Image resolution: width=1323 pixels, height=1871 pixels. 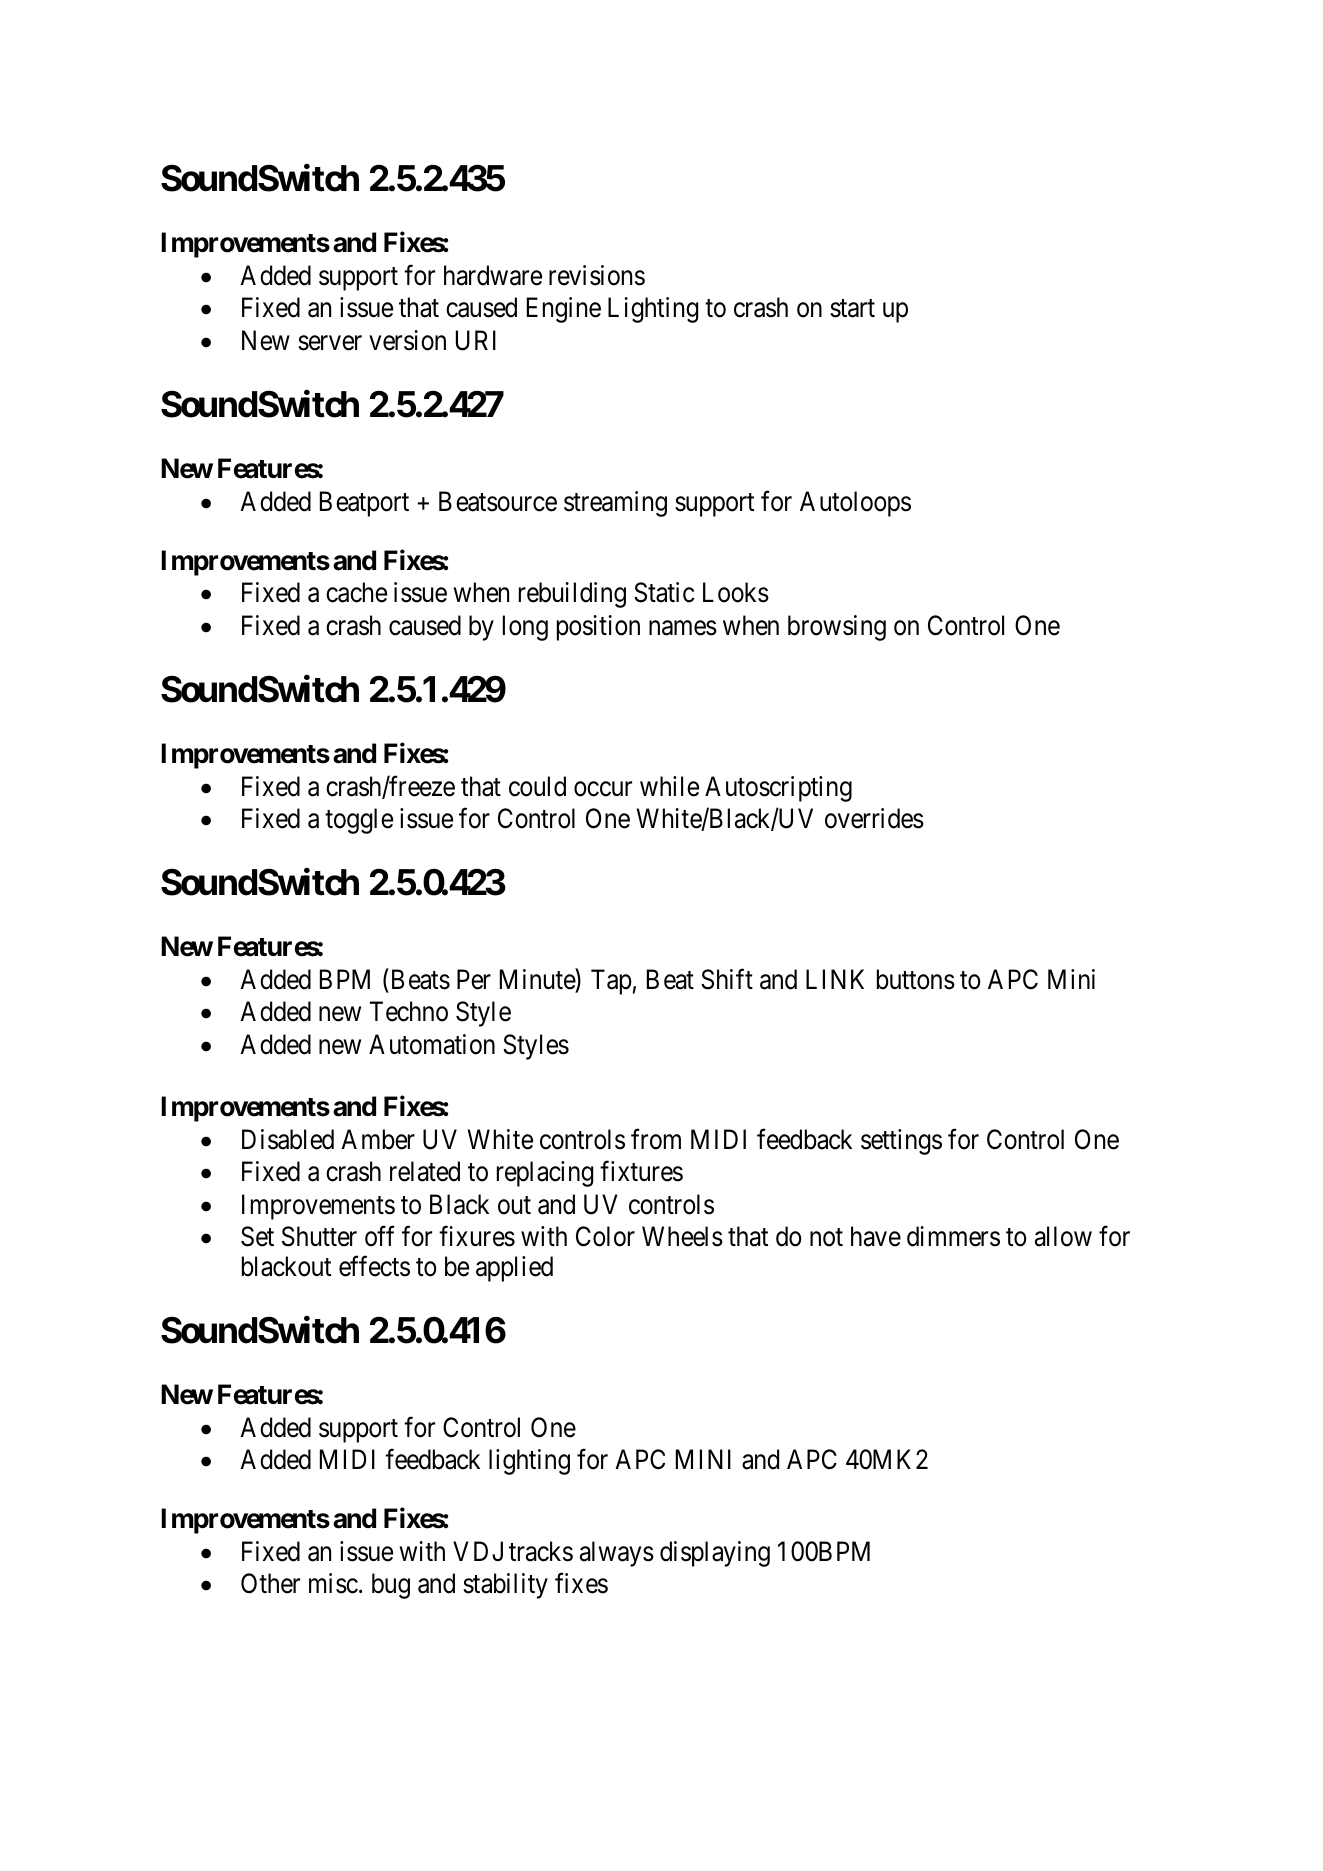 What do you see at coordinates (852, 309) in the screenshot?
I see `start` at bounding box center [852, 309].
